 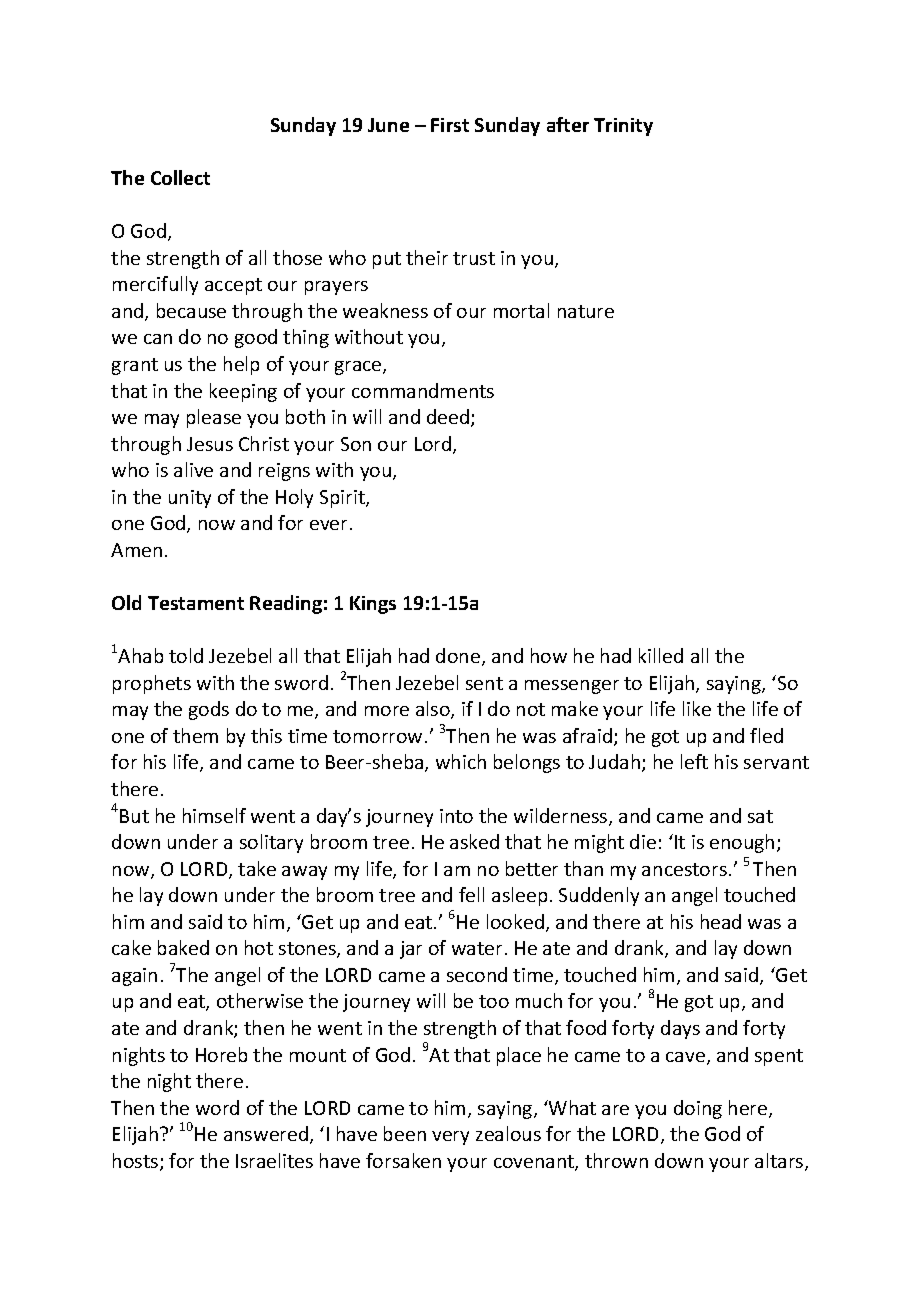 I want to click on told, so click(x=186, y=655).
